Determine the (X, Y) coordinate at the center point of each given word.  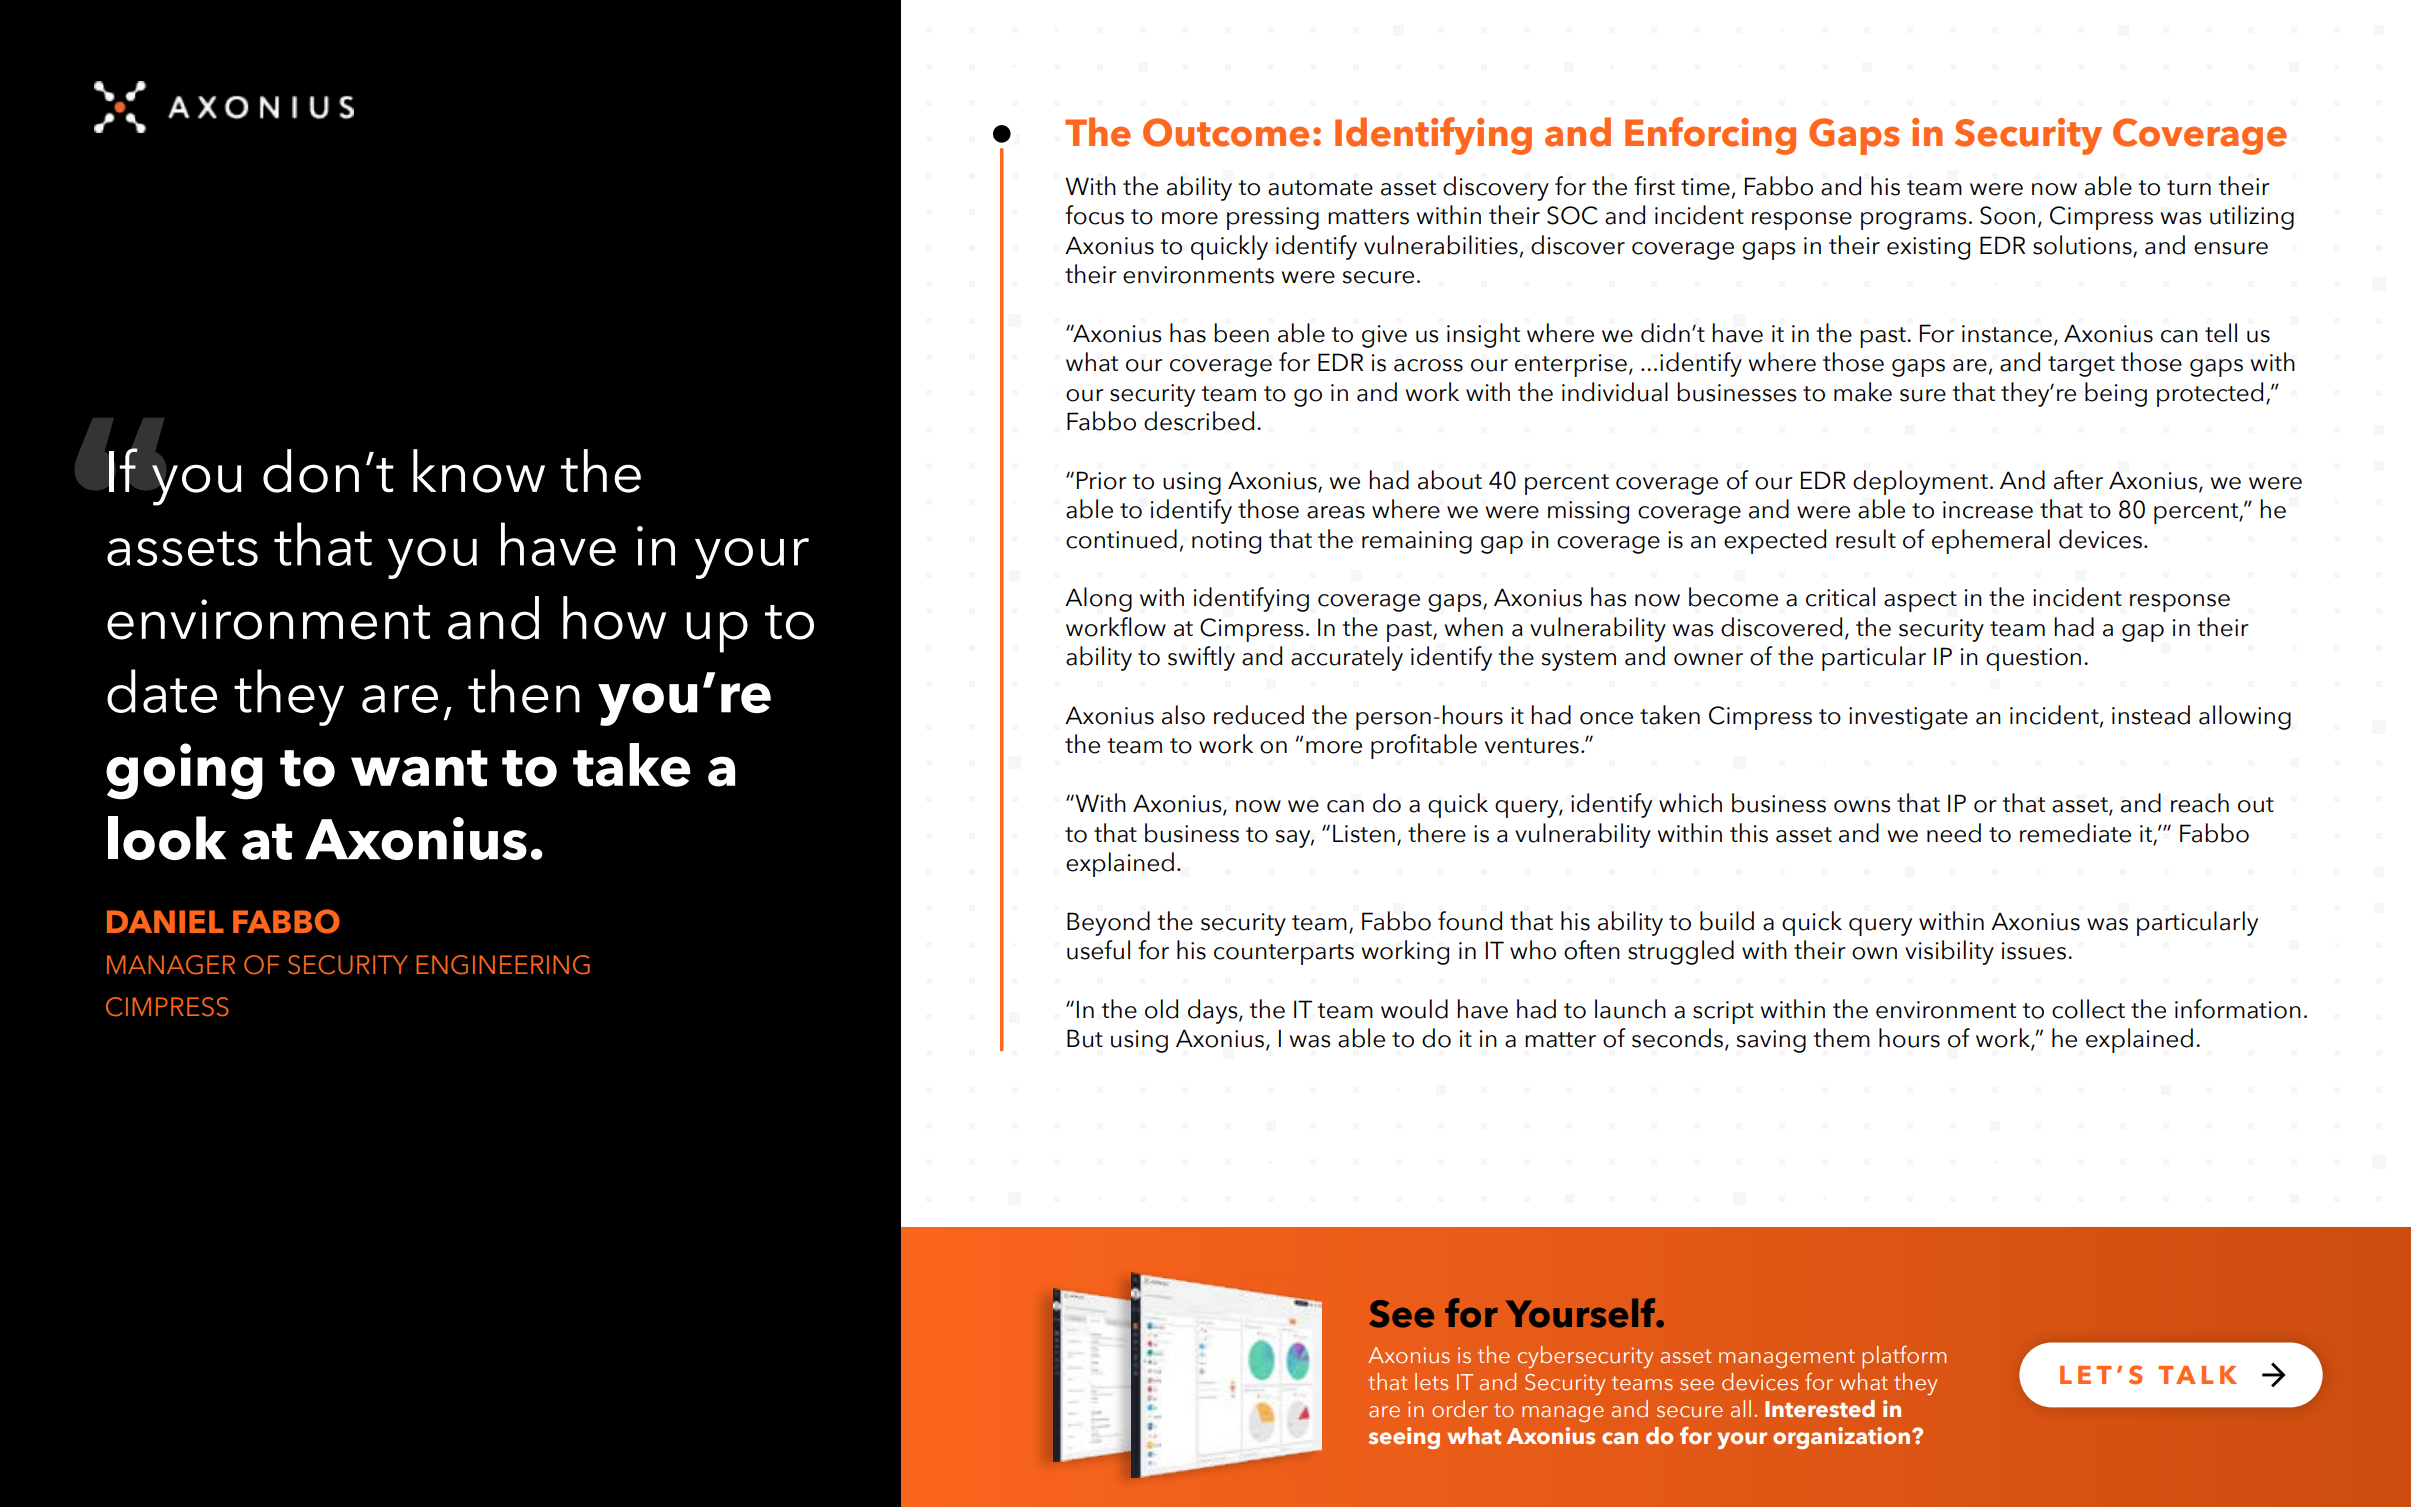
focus (1094, 215)
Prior (1102, 480)
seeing (1404, 1438)
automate (1320, 188)
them (1841, 1038)
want (419, 768)
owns (1862, 806)
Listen (1364, 833)
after (2078, 480)
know (479, 471)
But (1085, 1038)
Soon (2007, 215)
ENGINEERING (503, 965)
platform (1904, 1357)
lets (1431, 1382)
